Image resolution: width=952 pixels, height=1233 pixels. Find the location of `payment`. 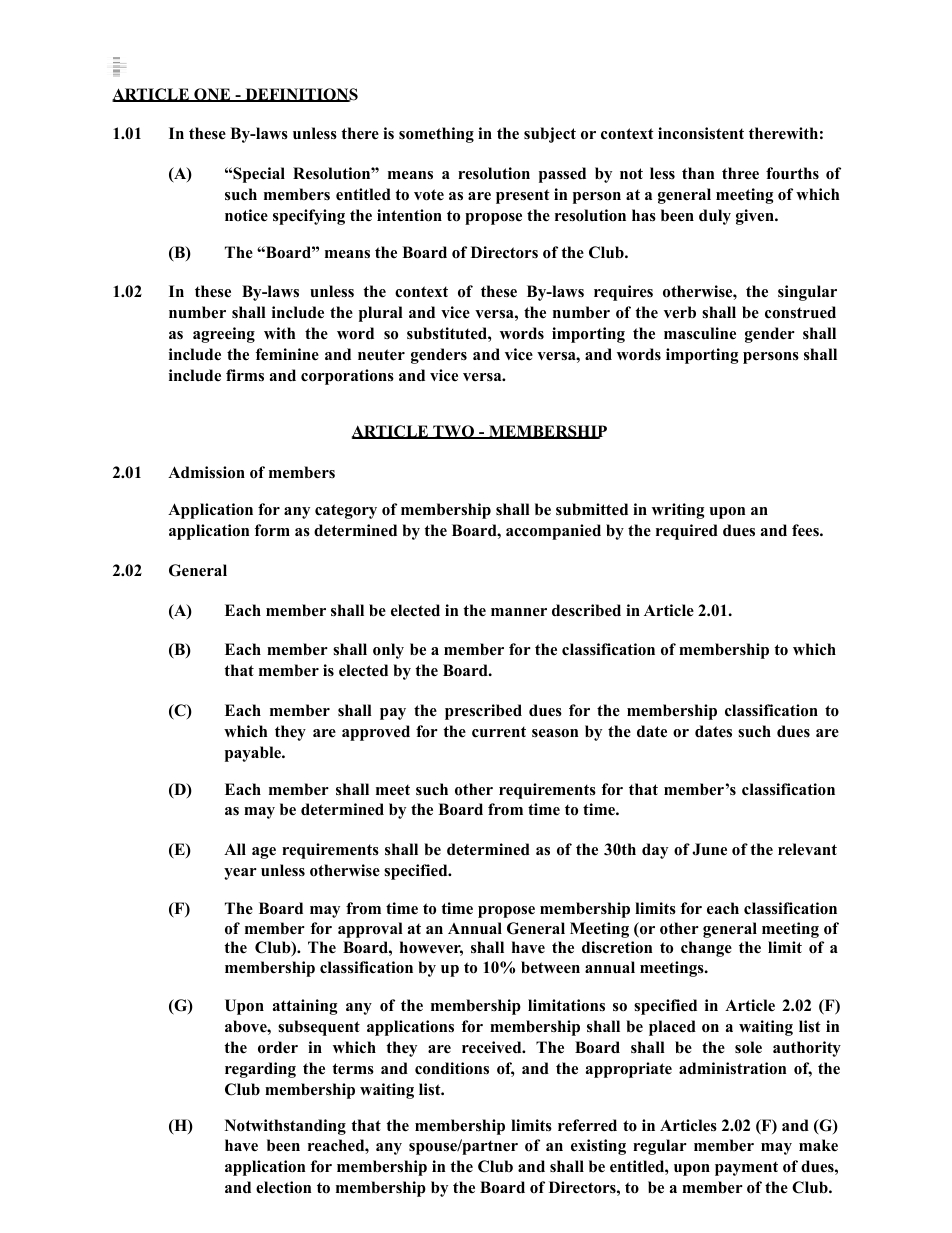

payment is located at coordinates (746, 1168).
